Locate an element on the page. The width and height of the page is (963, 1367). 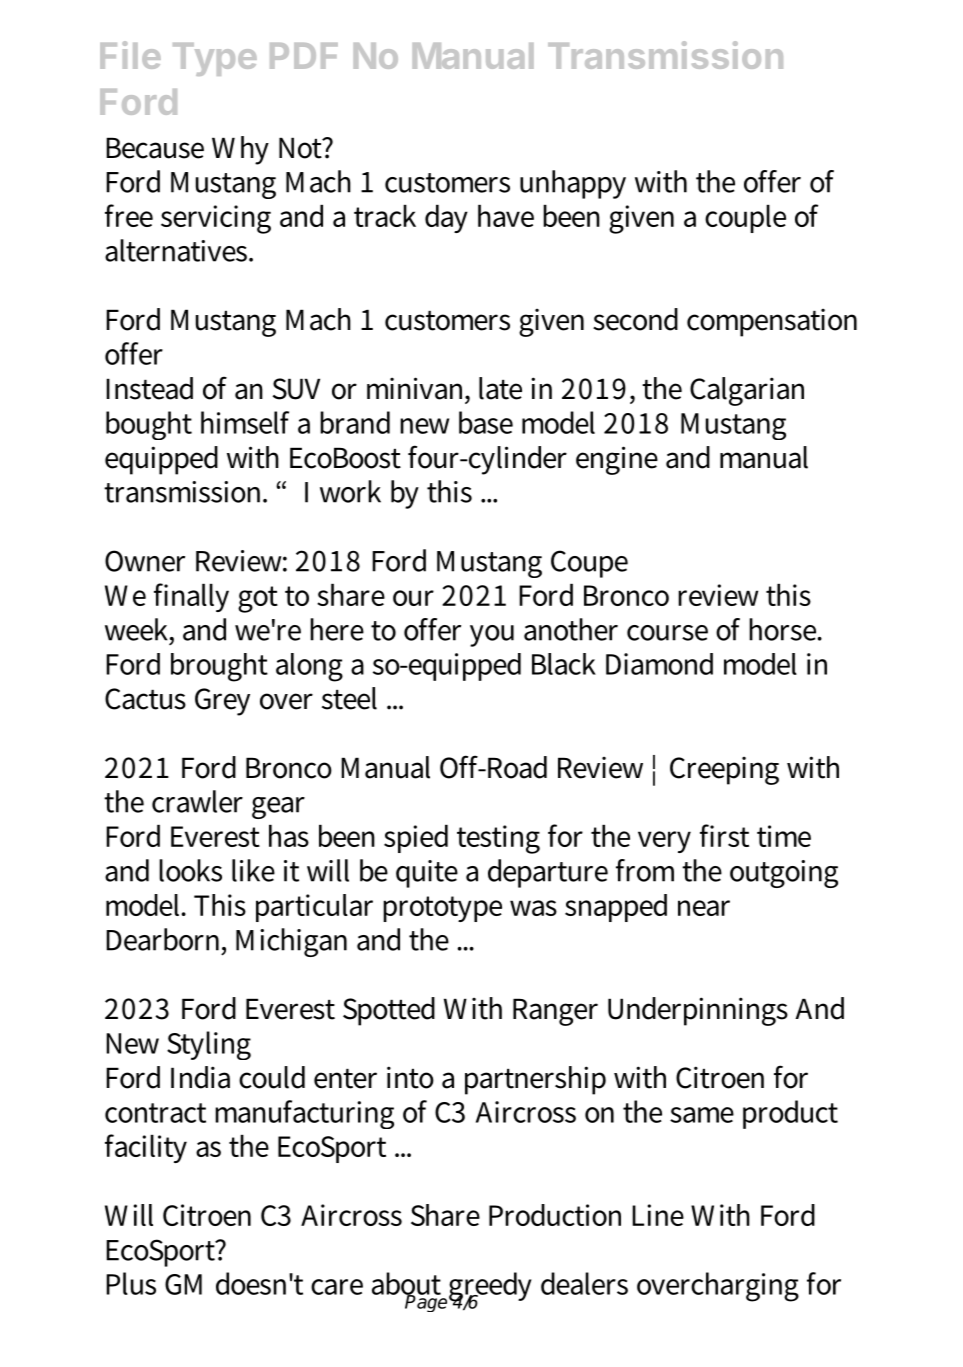
Plus is located at coordinates (131, 1283).
